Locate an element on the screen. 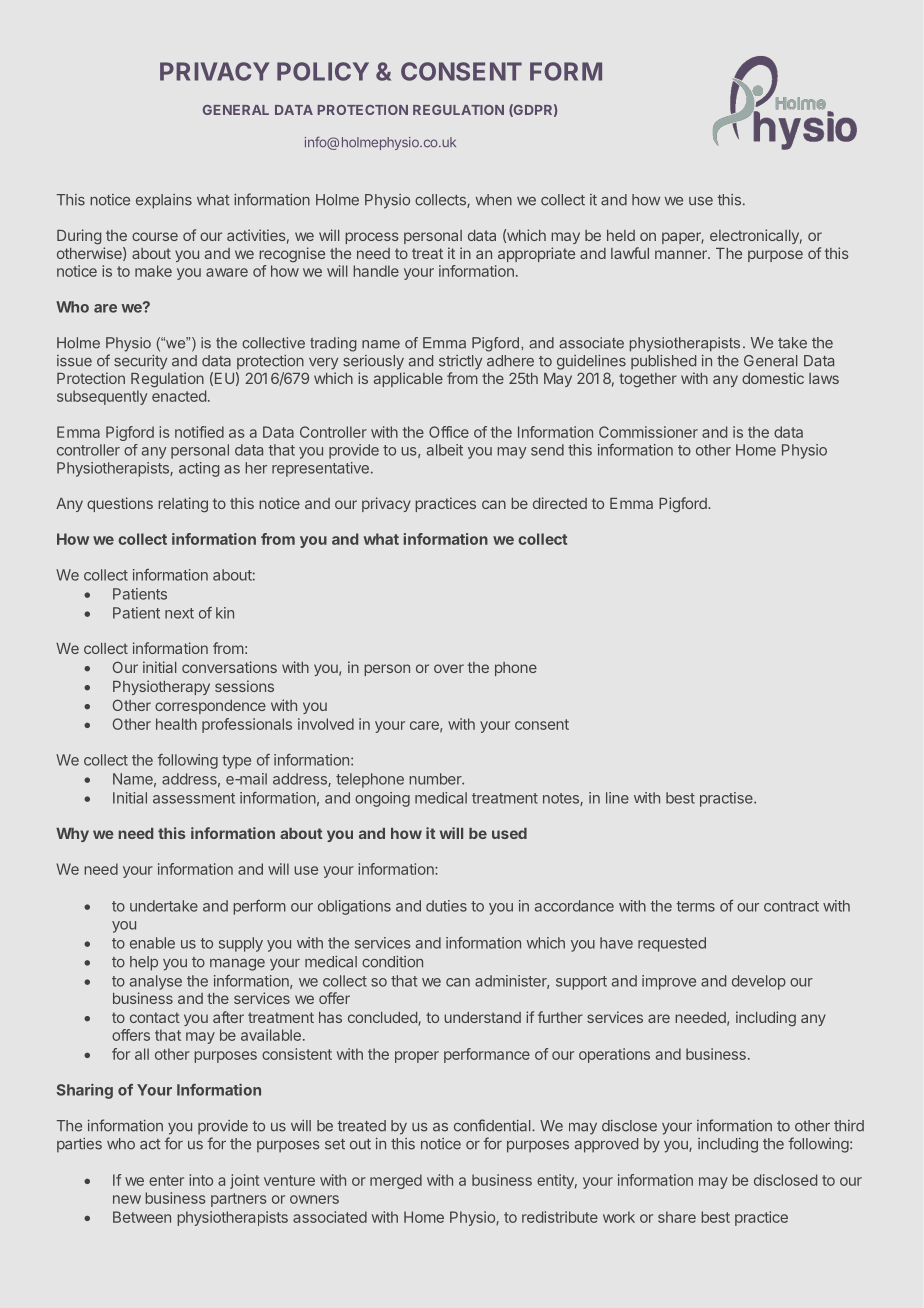 This screenshot has width=924, height=1308. practise is located at coordinates (727, 799).
